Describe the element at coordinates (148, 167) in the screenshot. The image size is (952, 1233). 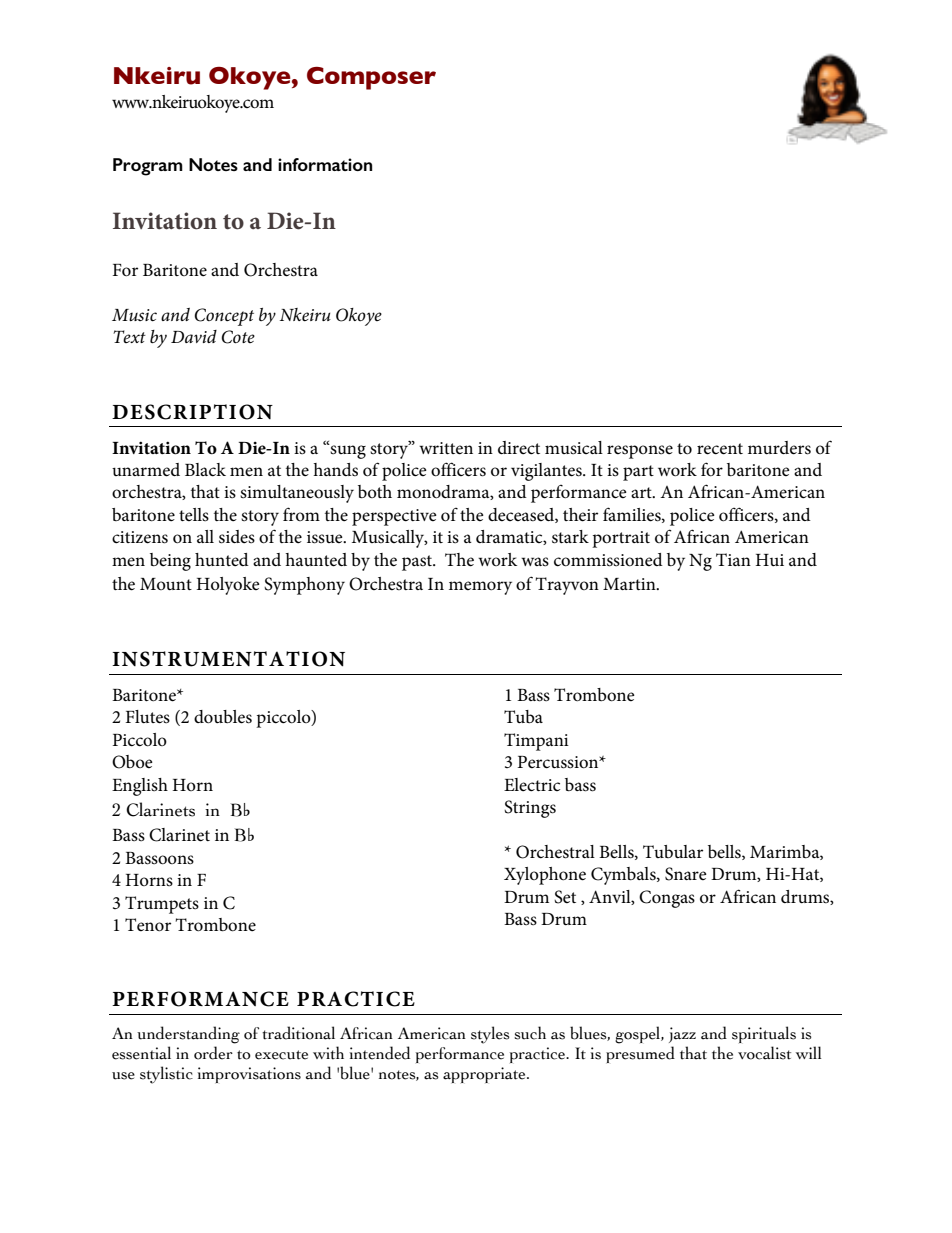
I see `Program` at that location.
